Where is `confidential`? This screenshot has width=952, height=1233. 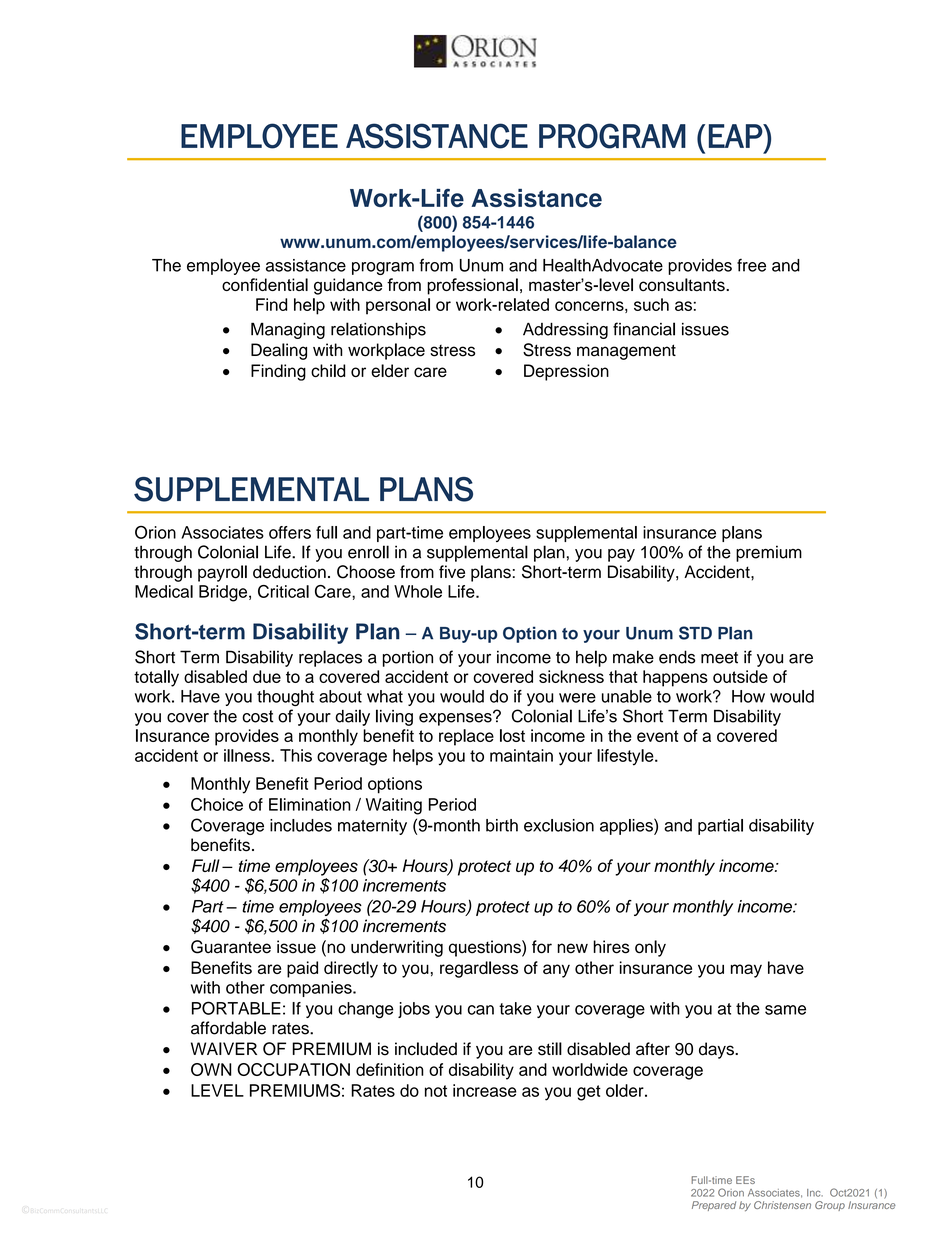 confidential is located at coordinates (265, 284).
